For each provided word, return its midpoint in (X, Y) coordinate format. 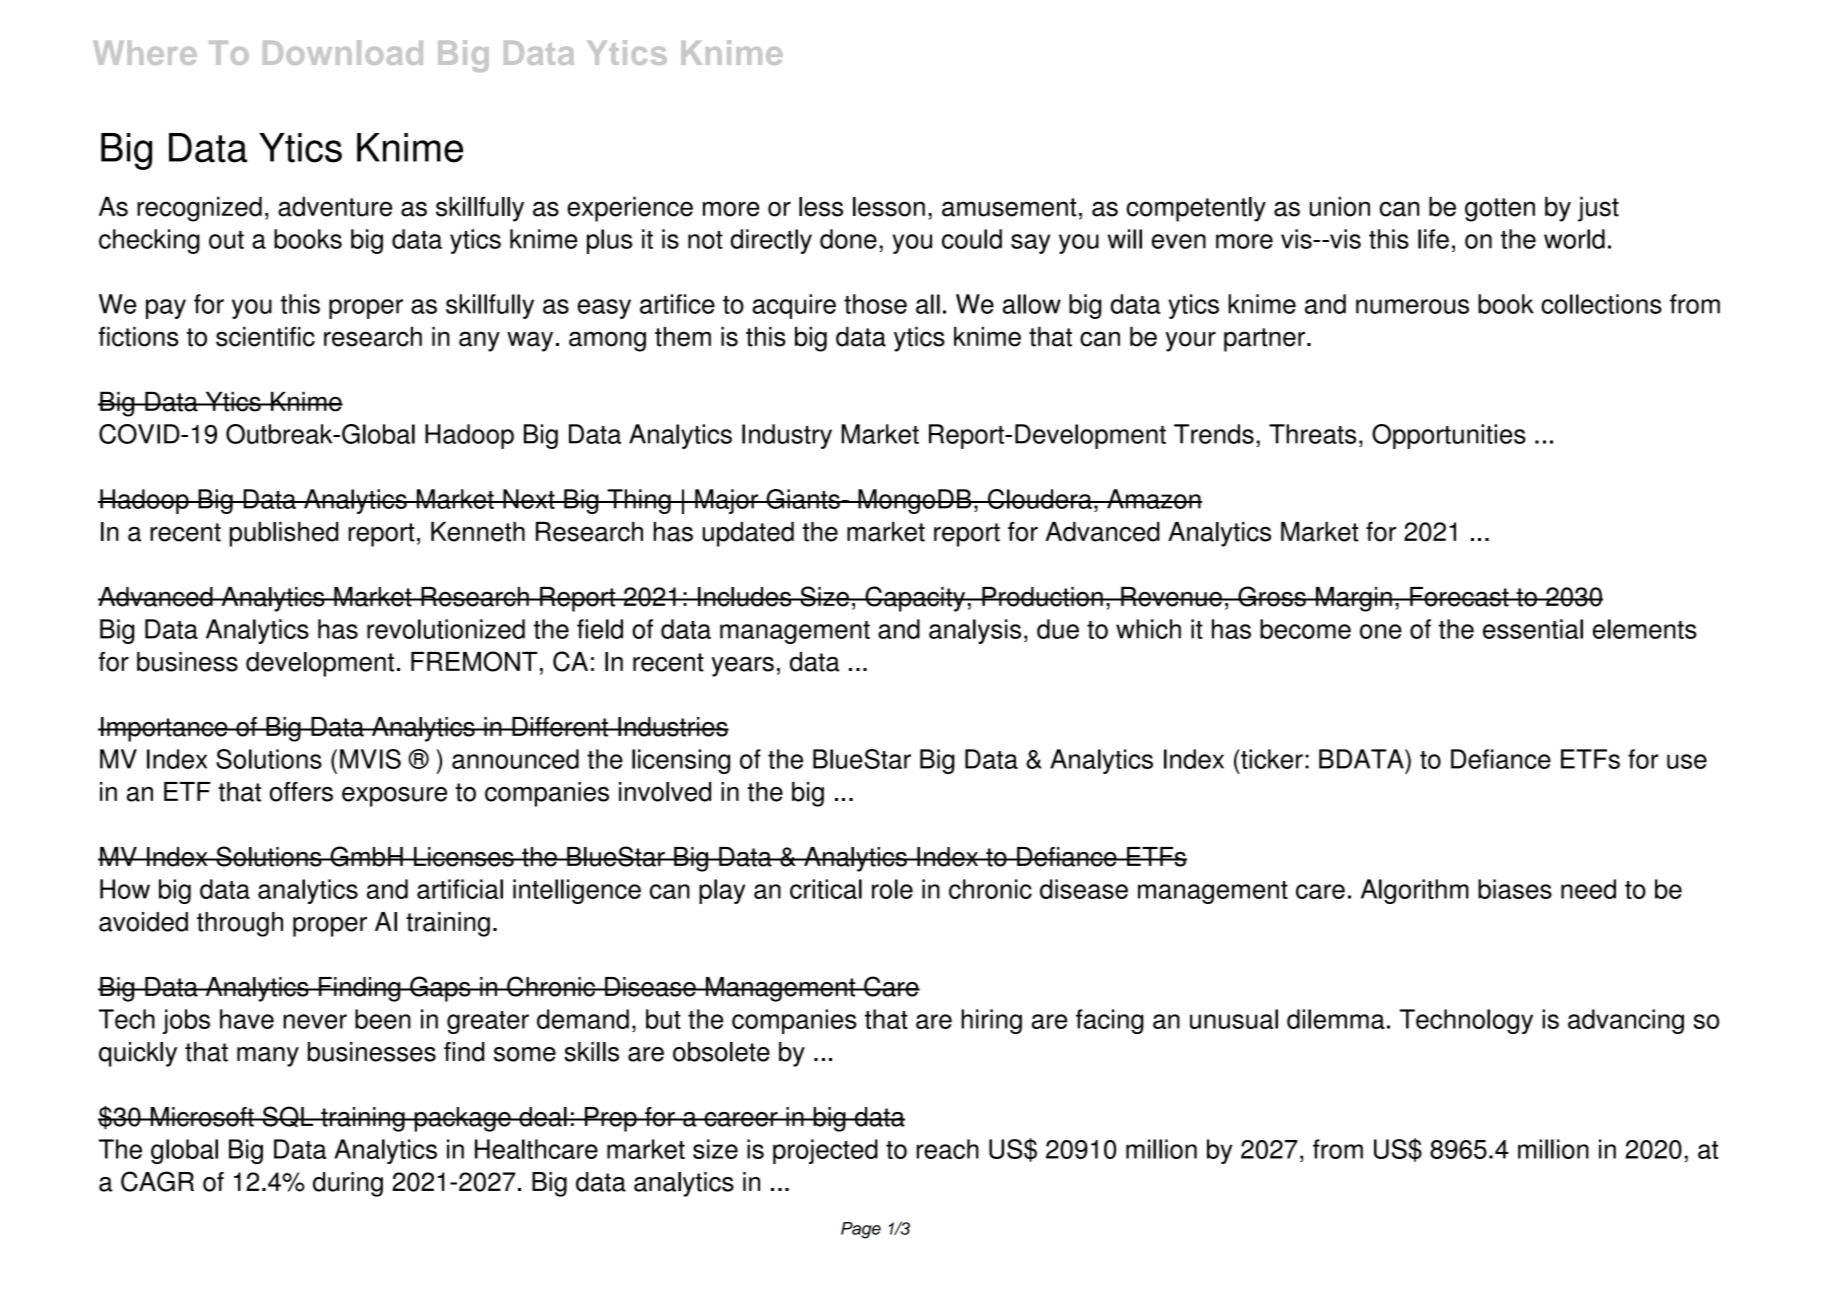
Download (343, 52)
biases (1515, 889)
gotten (1500, 210)
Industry (787, 436)
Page (861, 1230)
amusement (1009, 207)
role (892, 889)
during (348, 1184)
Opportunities (1449, 436)
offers (301, 792)
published (284, 534)
